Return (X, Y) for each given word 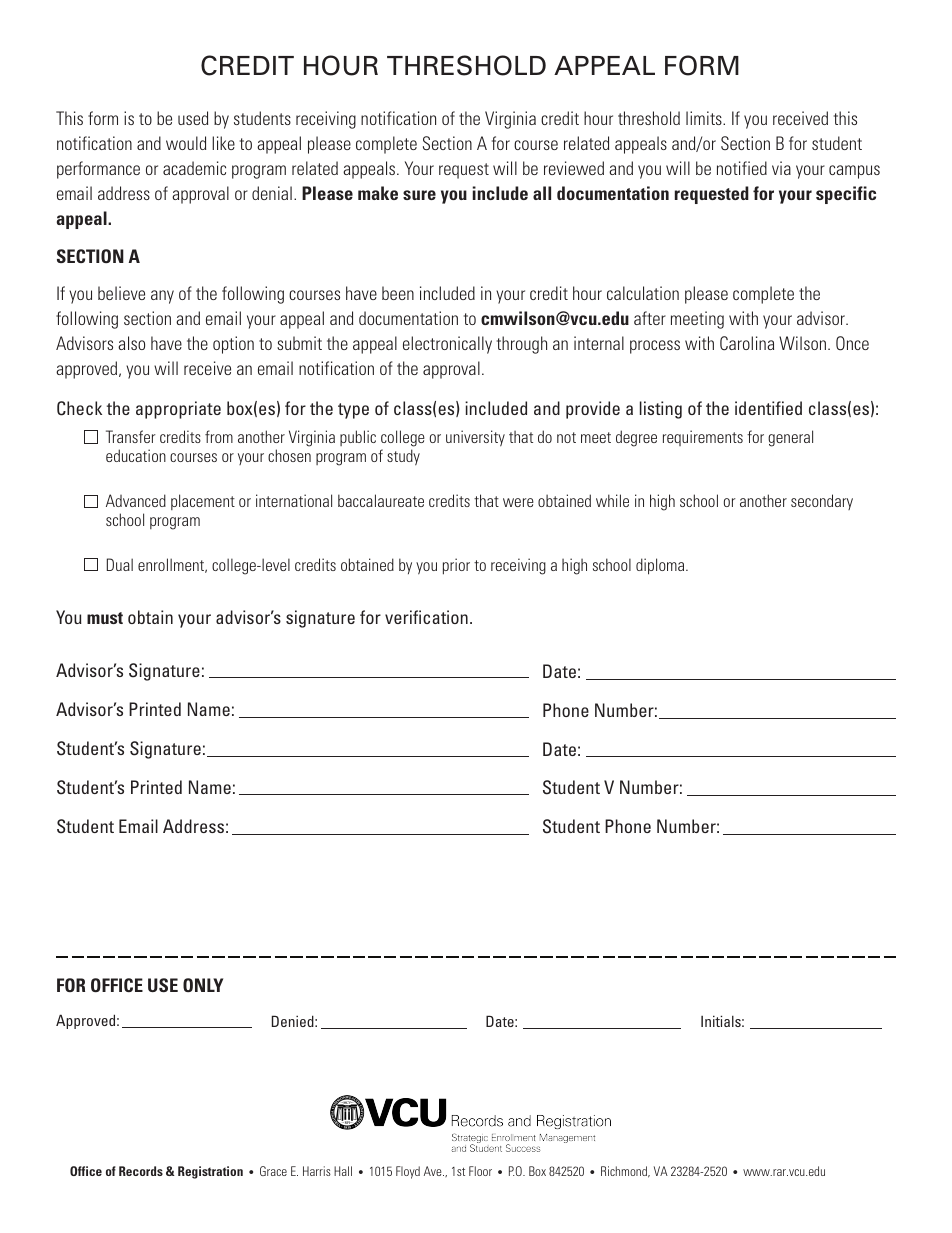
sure (419, 195)
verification (426, 617)
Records (141, 1171)
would (186, 143)
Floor (480, 1171)
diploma (661, 566)
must (105, 618)
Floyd (408, 1172)
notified (742, 168)
